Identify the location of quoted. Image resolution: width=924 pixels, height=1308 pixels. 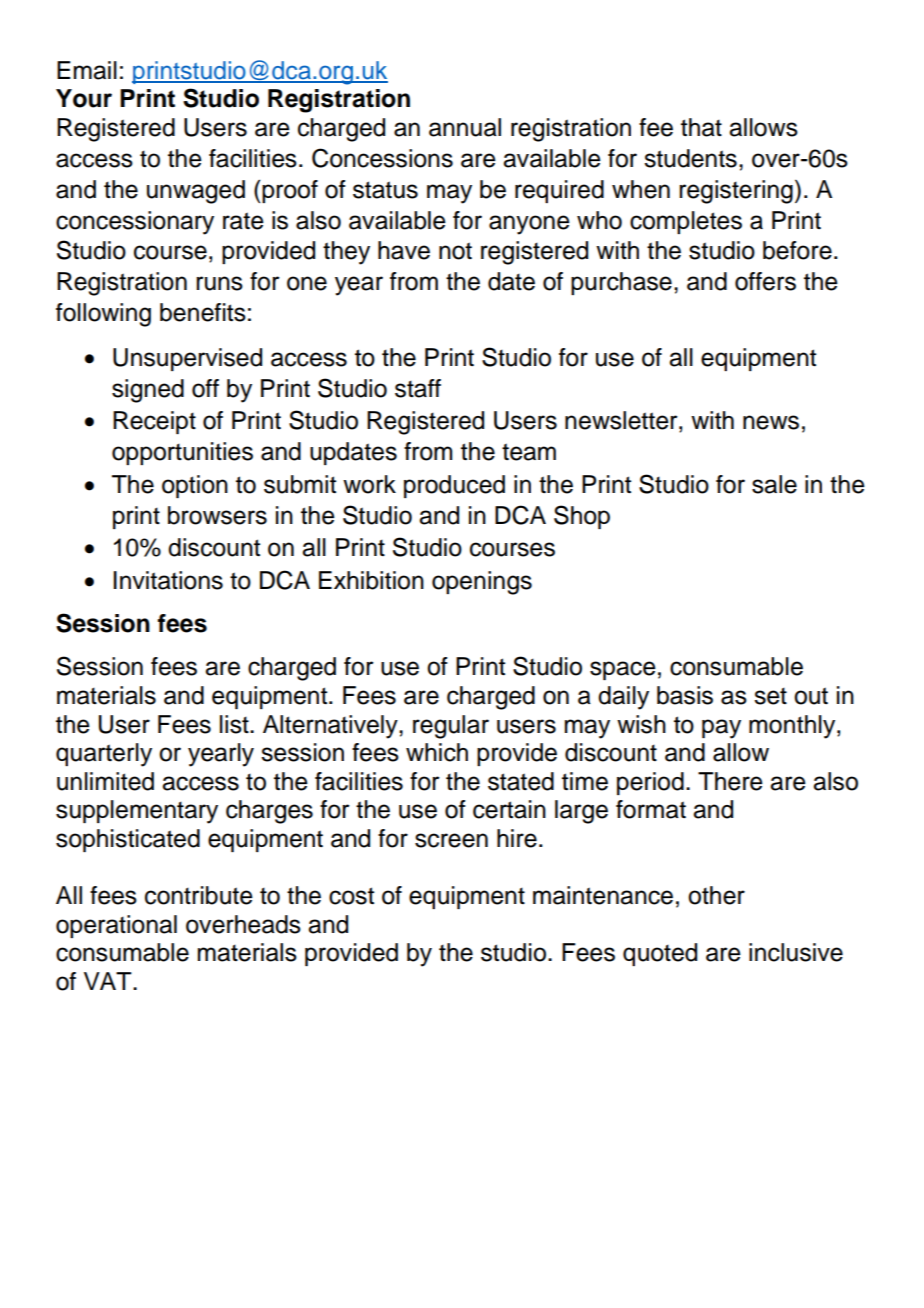
(660, 954).
